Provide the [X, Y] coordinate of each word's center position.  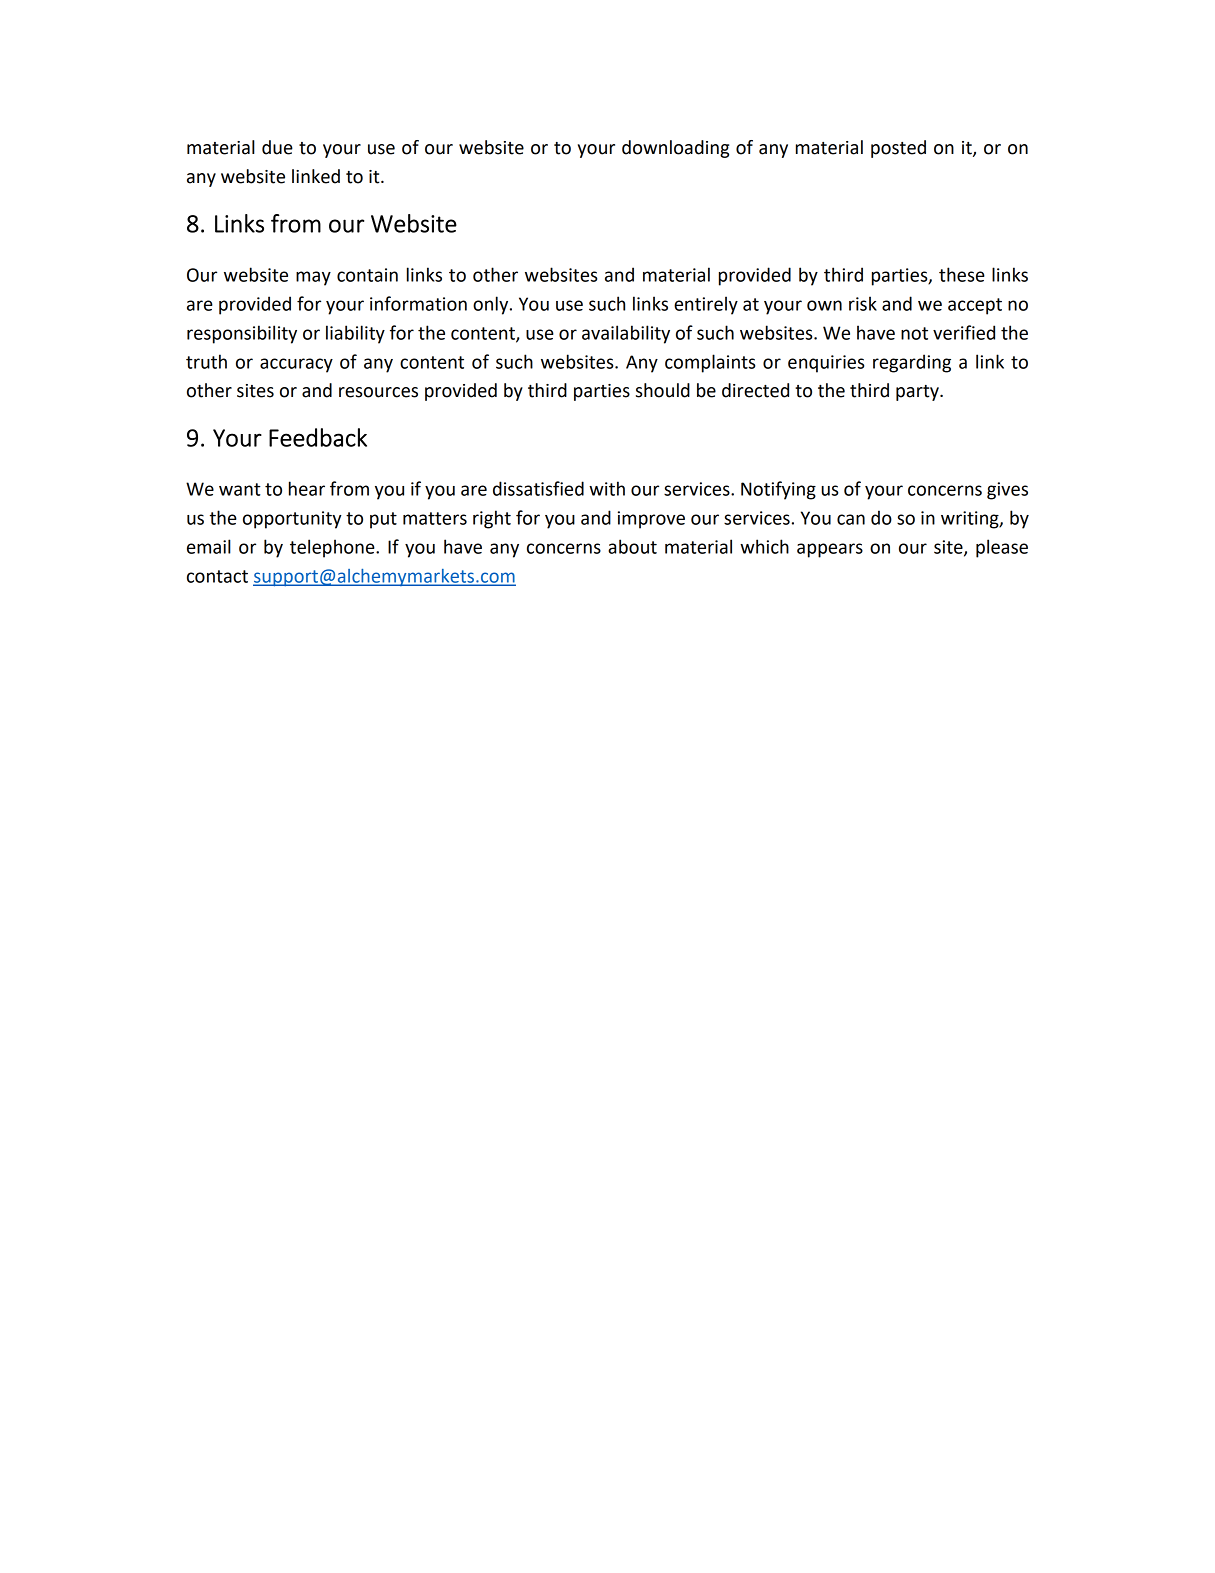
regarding [912, 363]
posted [898, 149]
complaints [710, 363]
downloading [675, 149]
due [277, 147]
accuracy [296, 365]
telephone [333, 548]
